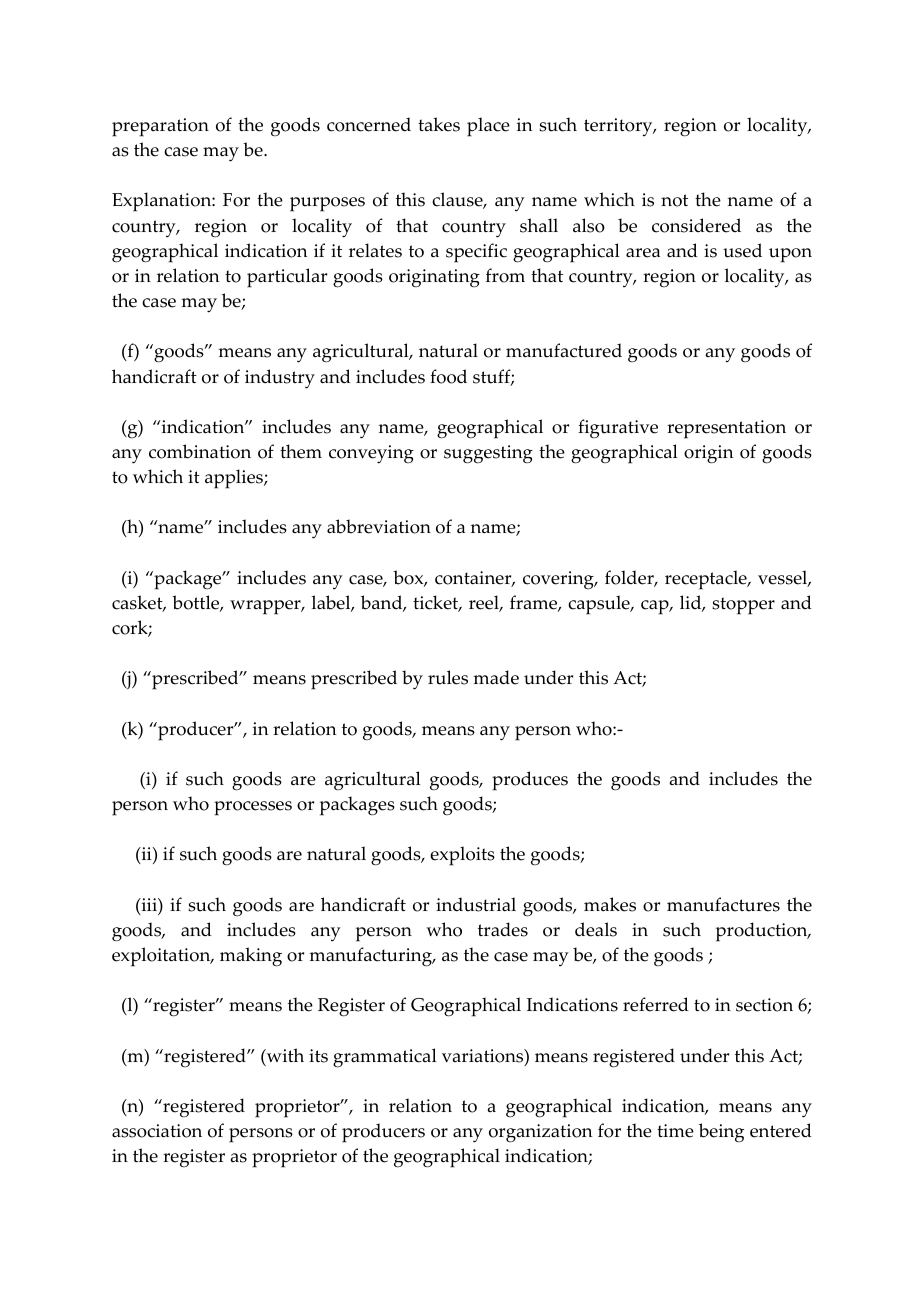 The width and height of the screenshot is (924, 1308). What do you see at coordinates (674, 200) in the screenshot?
I see `not` at bounding box center [674, 200].
